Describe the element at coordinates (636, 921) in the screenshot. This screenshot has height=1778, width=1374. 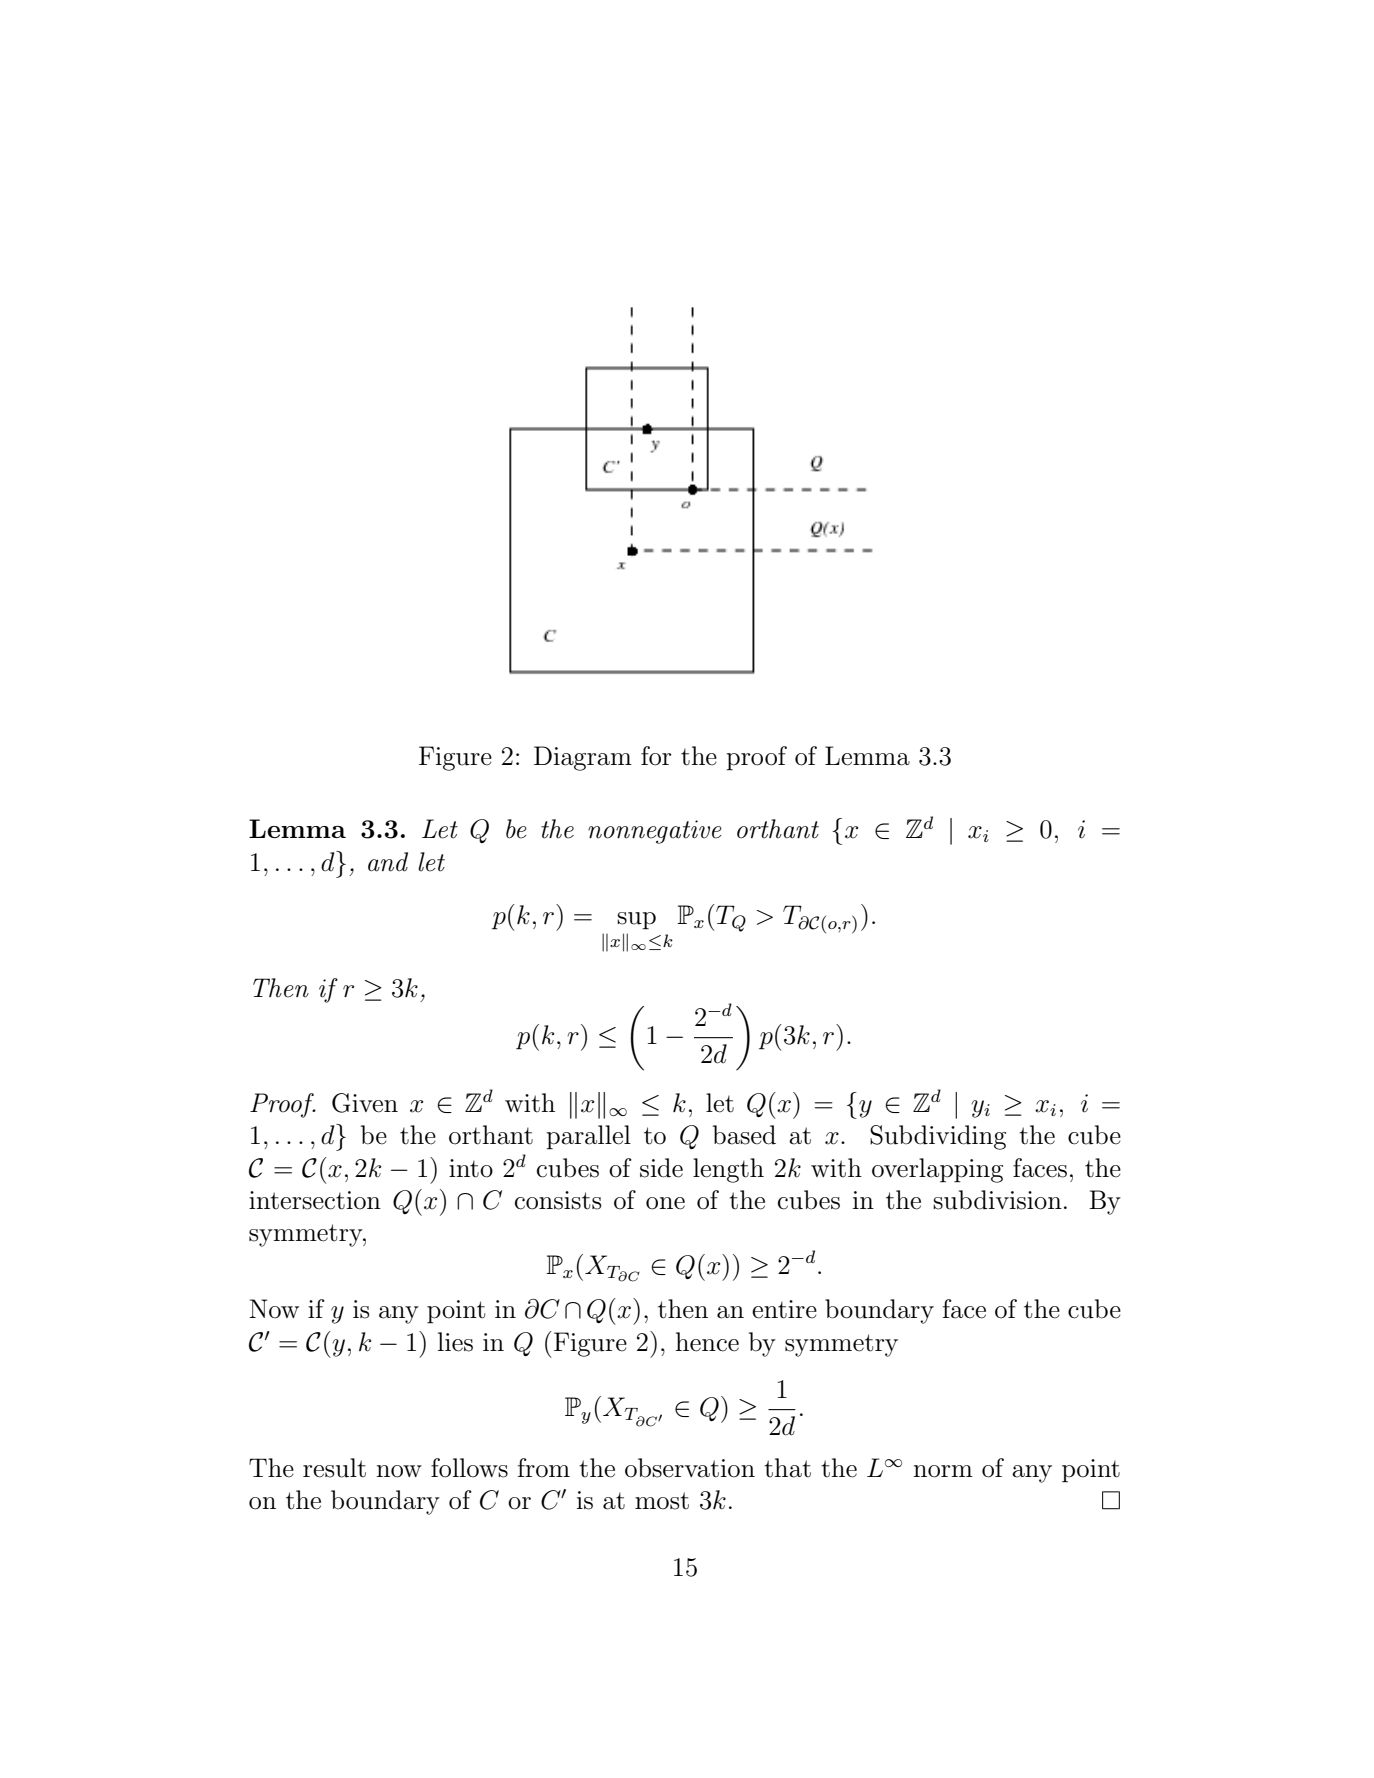
I see `sup` at that location.
